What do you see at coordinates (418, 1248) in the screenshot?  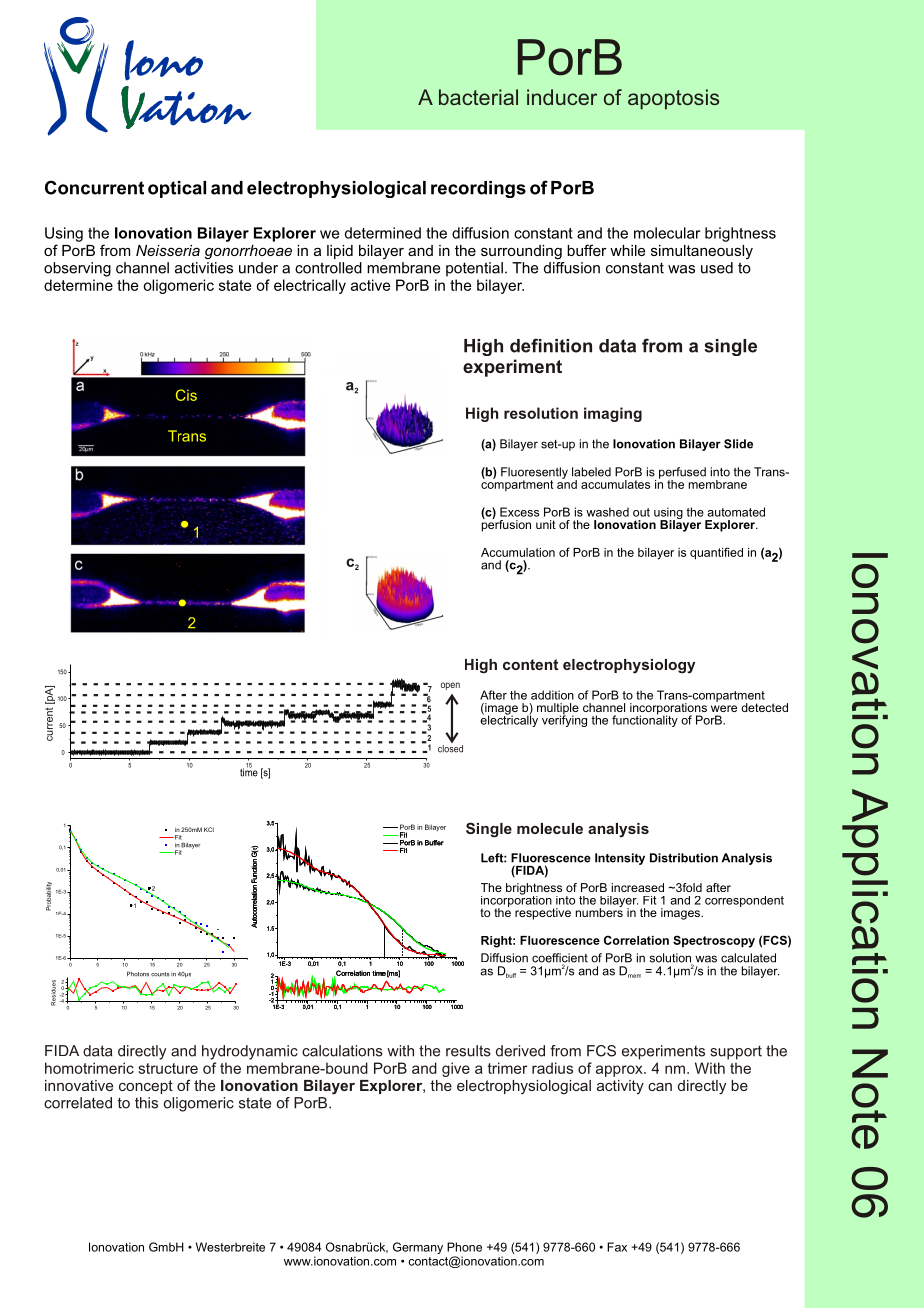 I see `Germany` at bounding box center [418, 1248].
